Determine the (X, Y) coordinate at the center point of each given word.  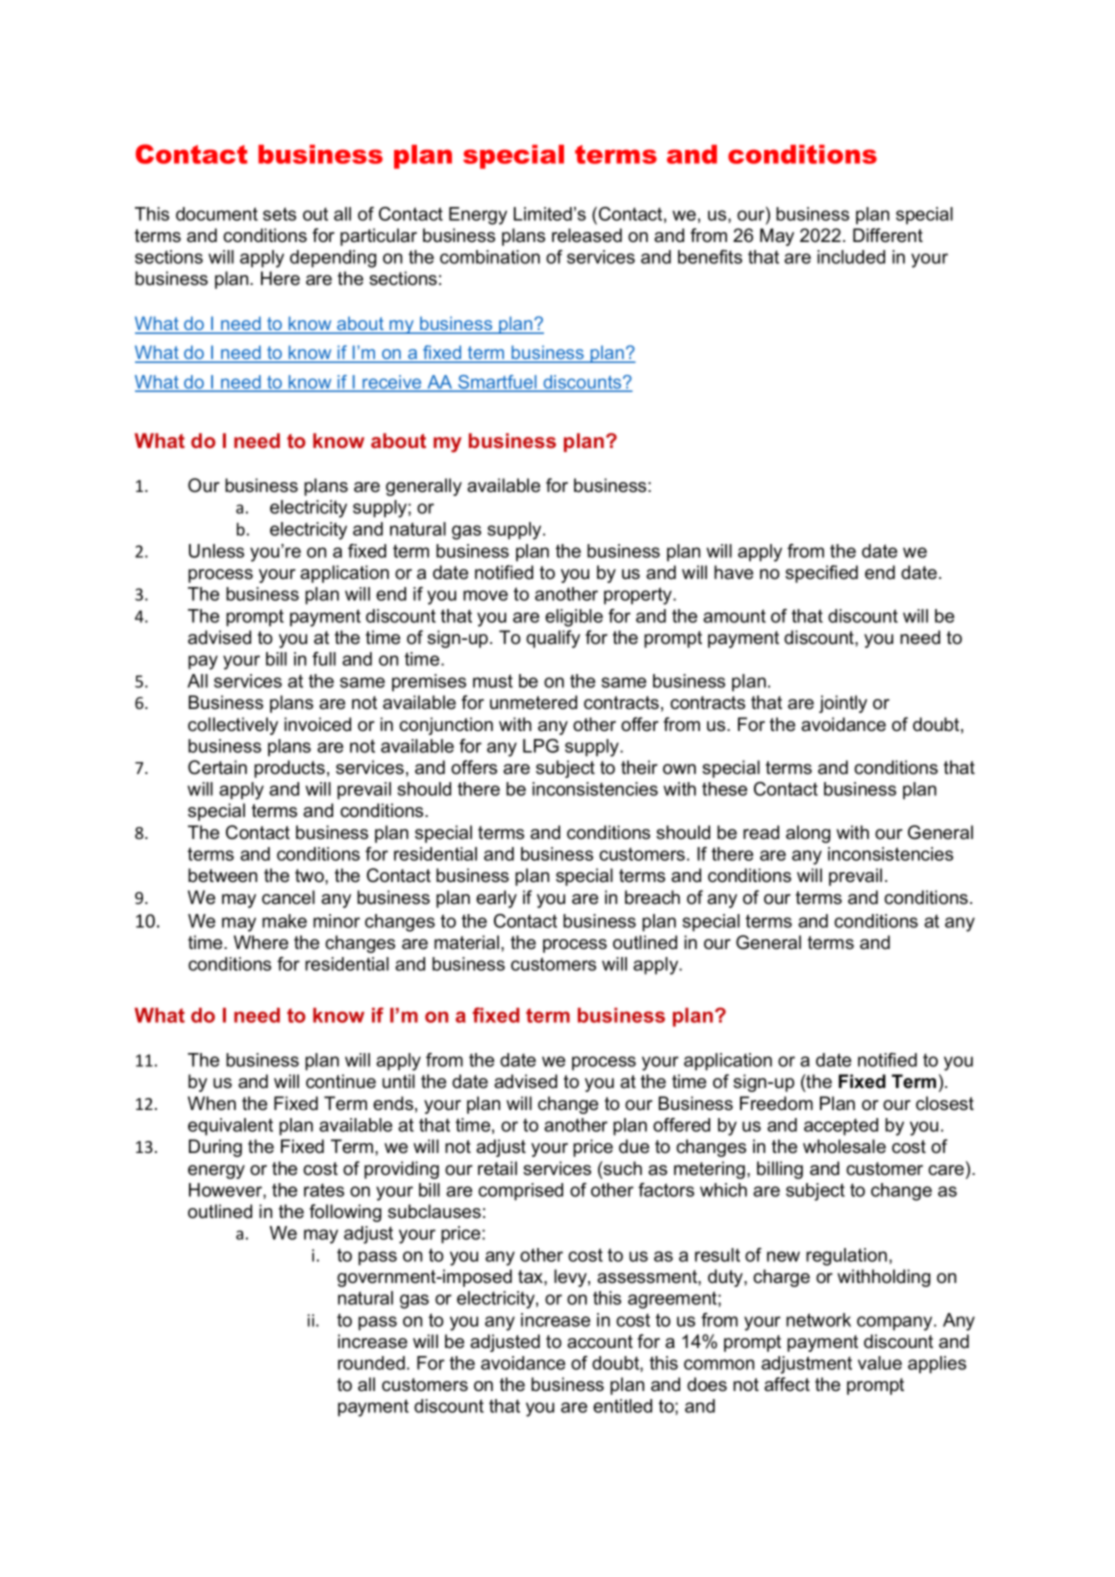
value (880, 1363)
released (587, 235)
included (851, 257)
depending (333, 259)
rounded (371, 1363)
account (600, 1342)
